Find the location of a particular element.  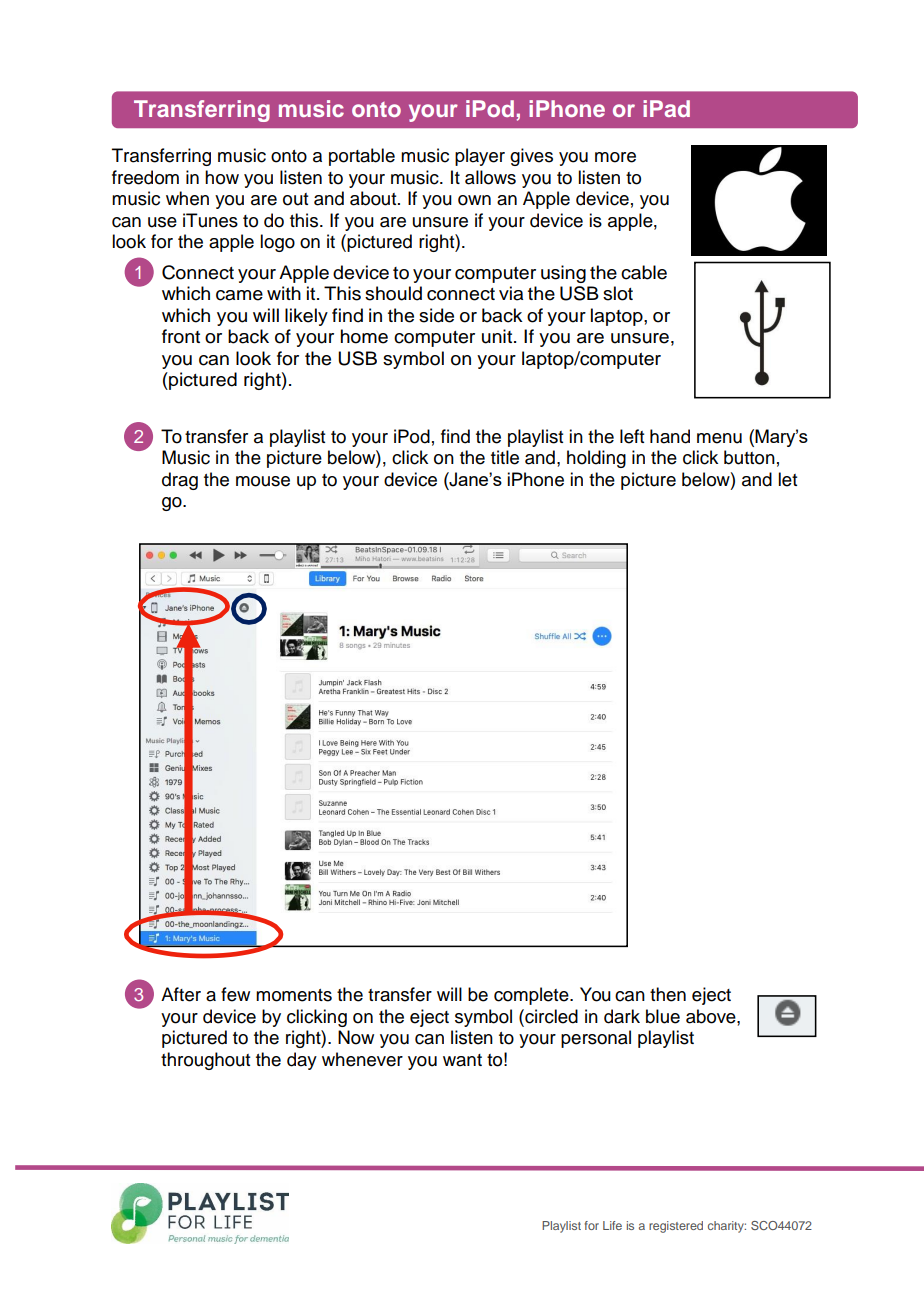

own is located at coordinates (474, 200).
